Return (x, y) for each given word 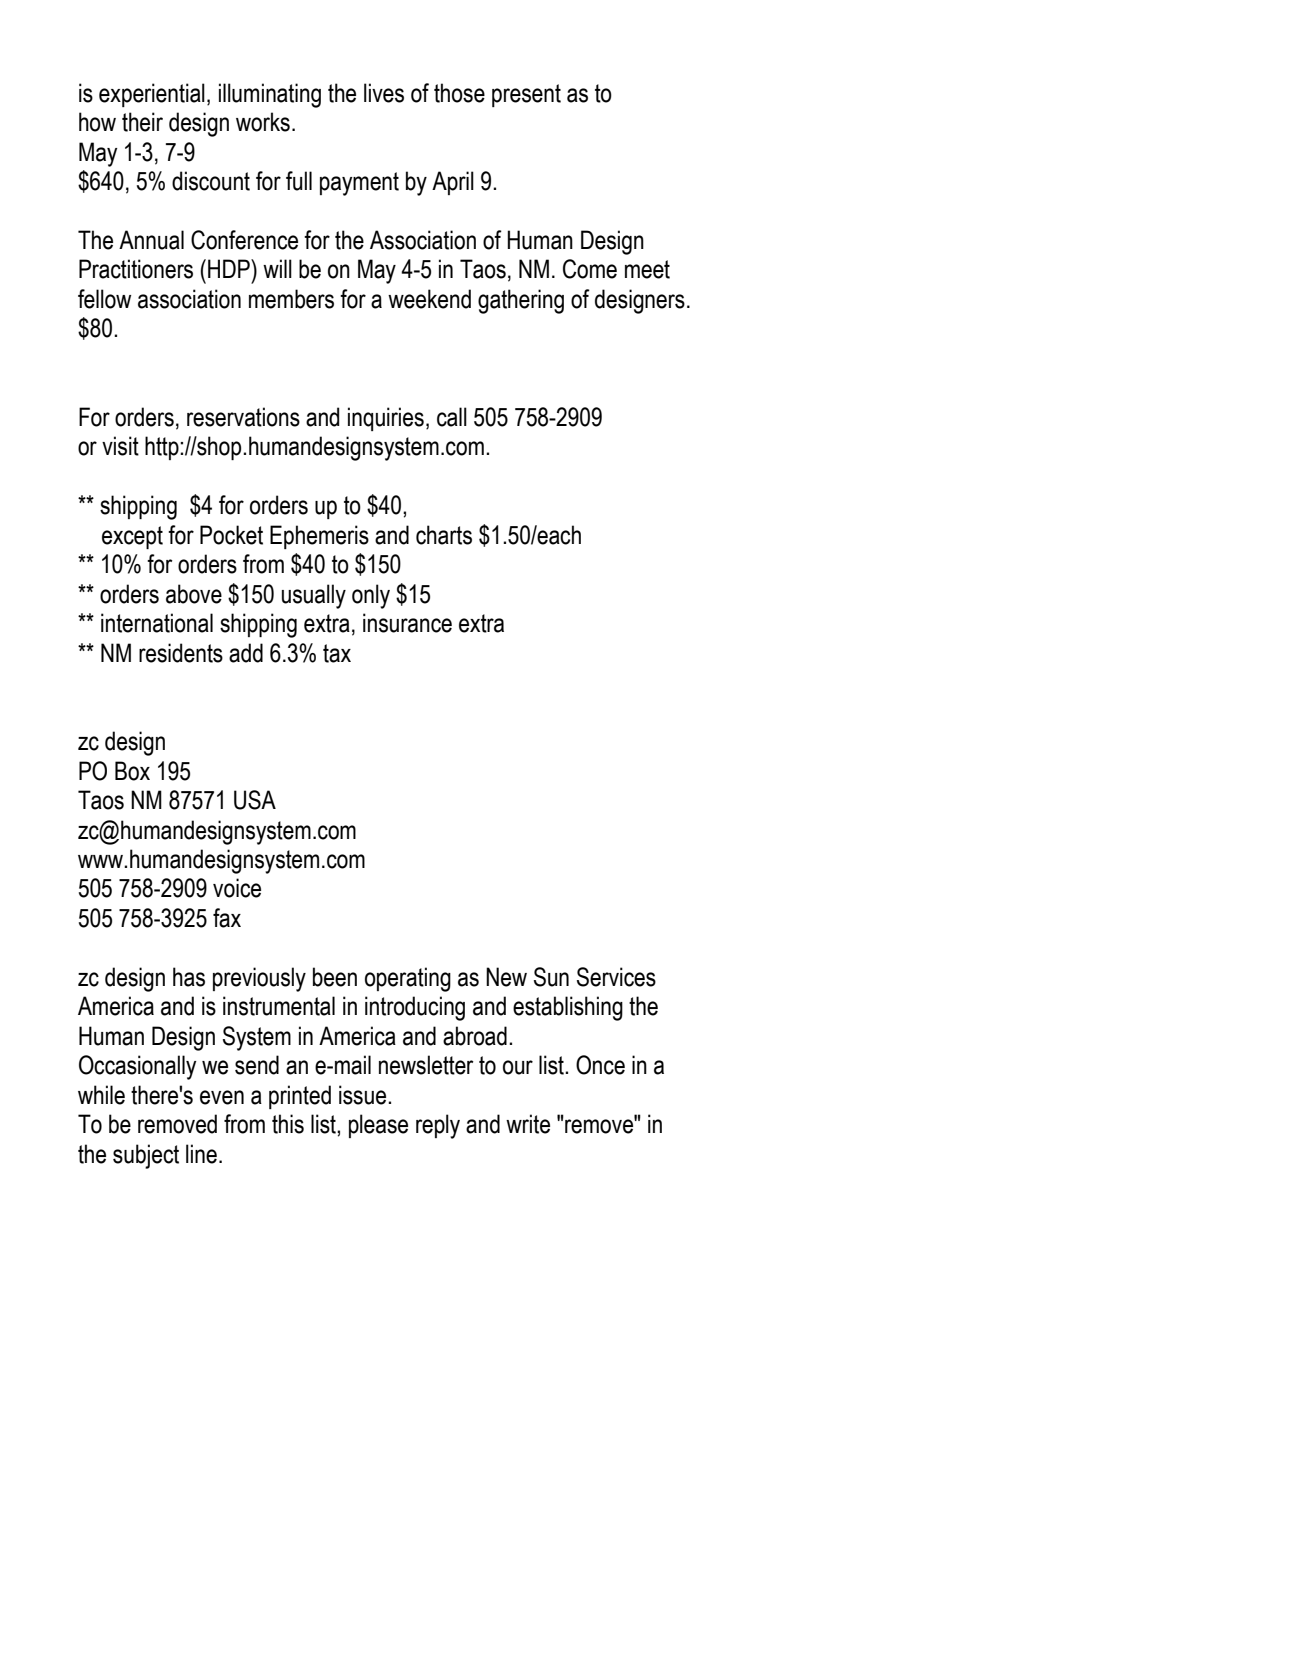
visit (120, 446)
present (526, 95)
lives (384, 93)
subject (146, 1156)
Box (132, 771)
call (452, 417)
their (142, 122)
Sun (551, 977)
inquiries (386, 419)
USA (255, 800)
